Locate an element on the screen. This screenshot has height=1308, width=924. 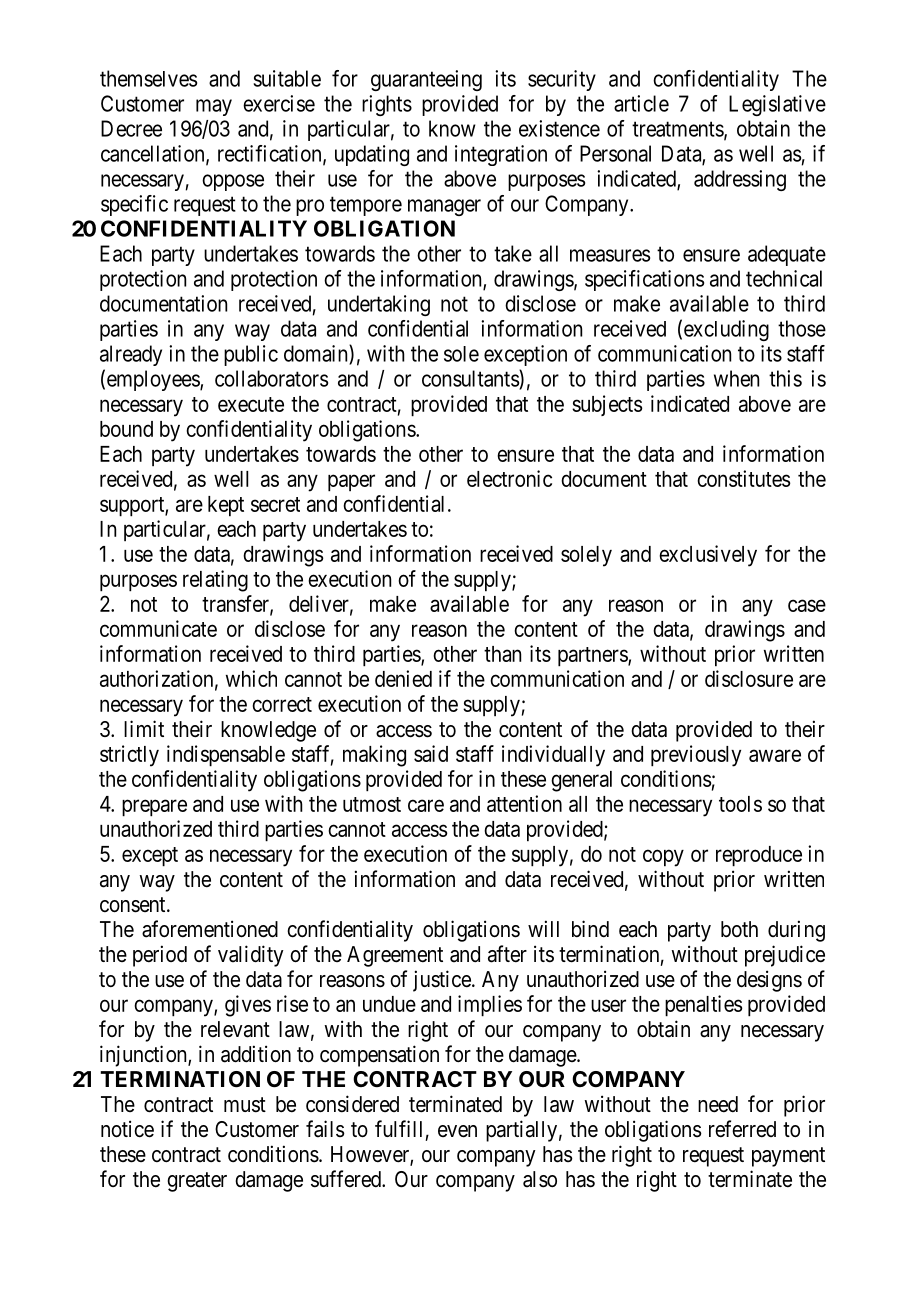
even is located at coordinates (457, 1131).
